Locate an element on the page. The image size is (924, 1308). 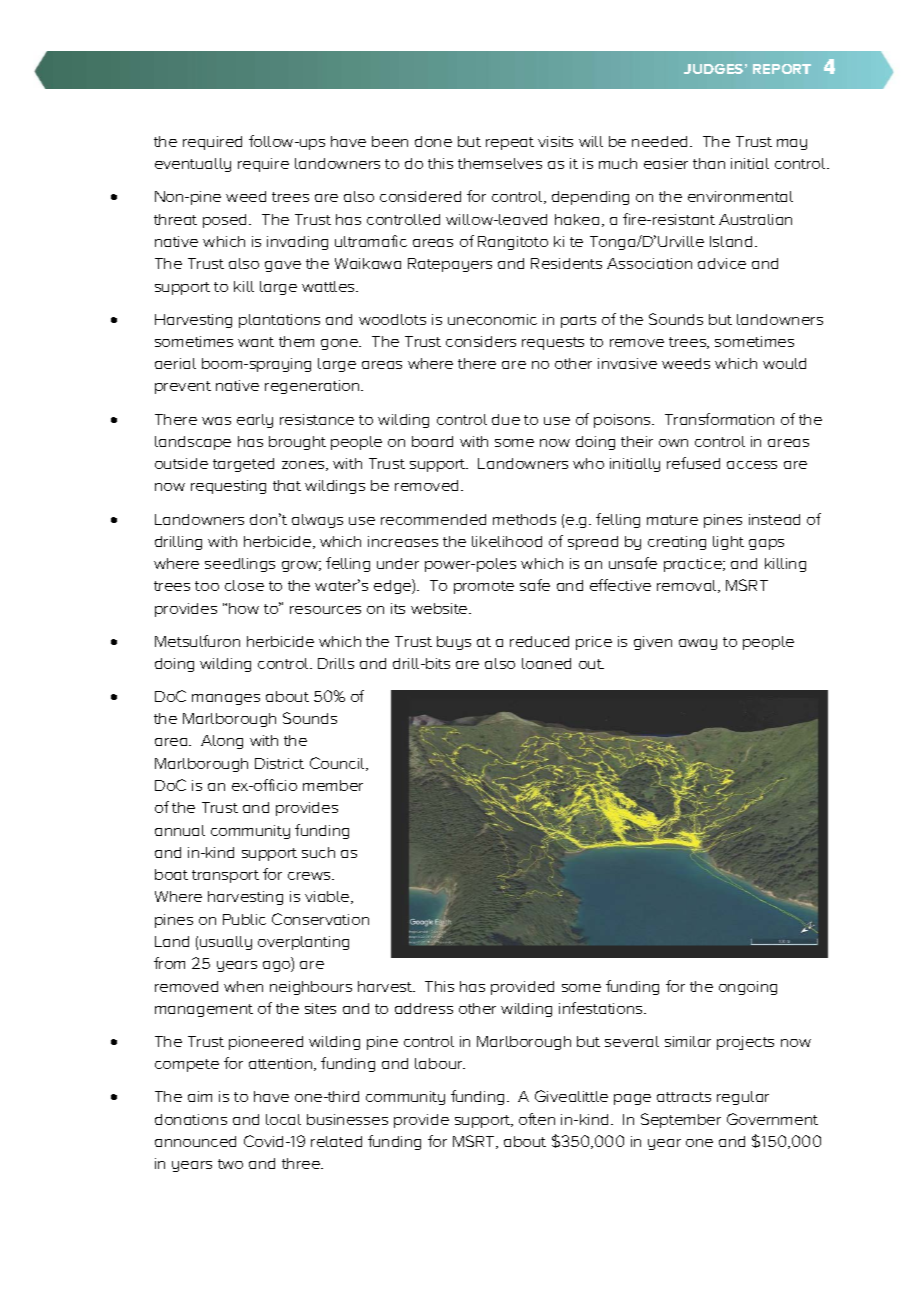
promote is located at coordinates (484, 587).
